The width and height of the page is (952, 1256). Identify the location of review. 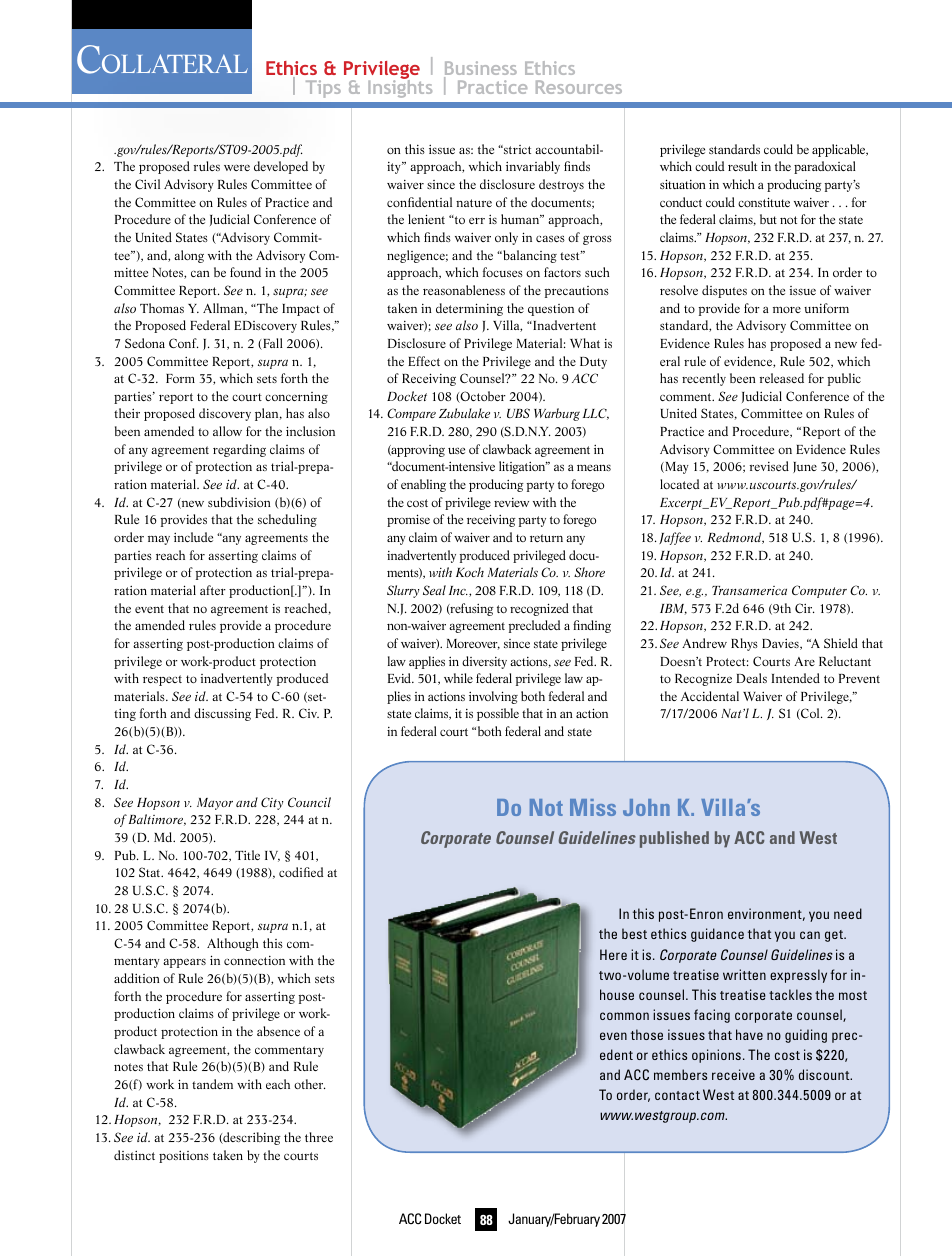
(511, 502).
